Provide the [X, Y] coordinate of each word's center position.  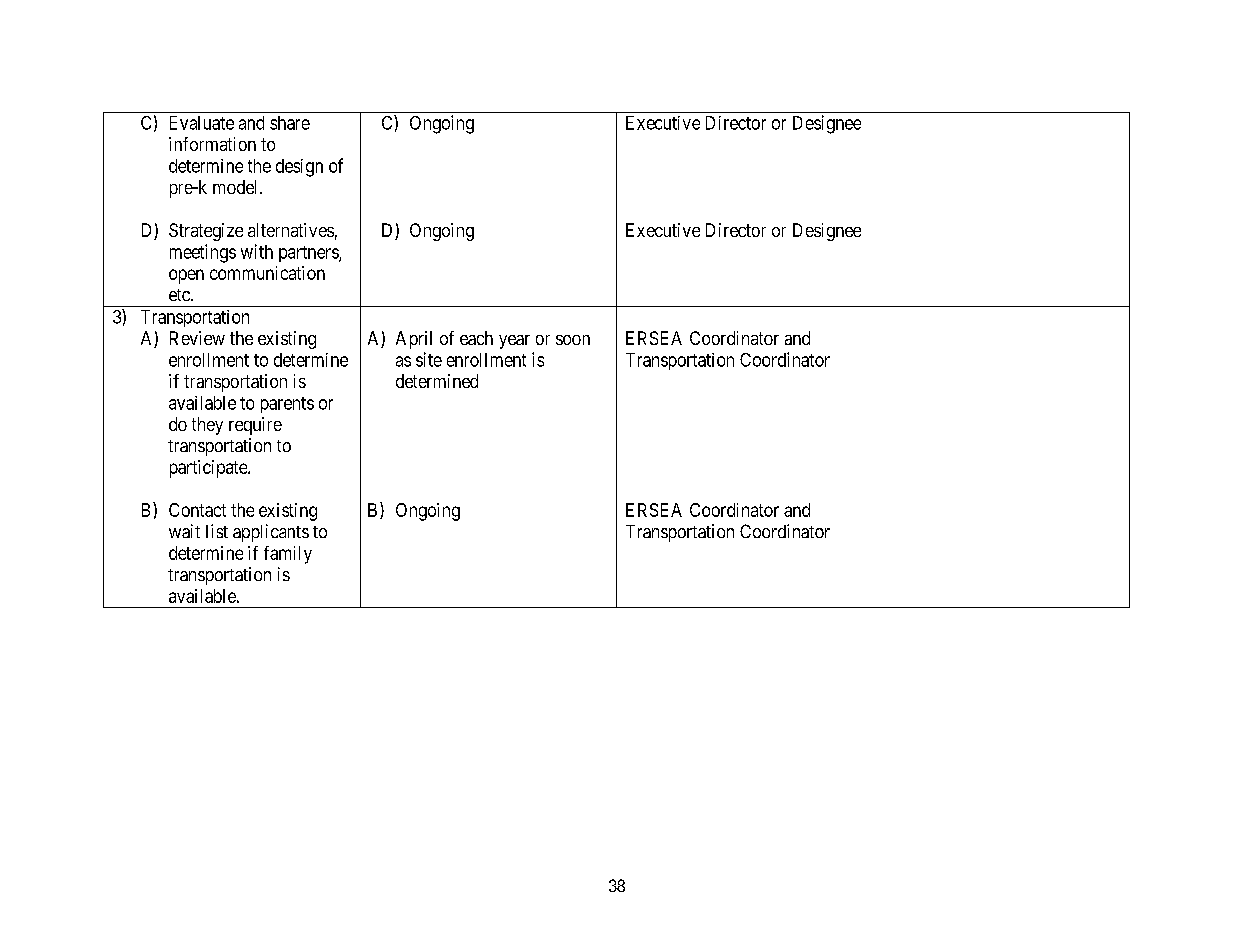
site [429, 359]
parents [287, 405]
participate [209, 469]
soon [573, 340]
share [290, 123]
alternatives [291, 230]
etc [180, 295]
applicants [271, 533]
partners [309, 254]
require [255, 426]
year [514, 342]
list [217, 531]
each [476, 338]
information [212, 144]
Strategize [206, 232]
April [414, 340]
